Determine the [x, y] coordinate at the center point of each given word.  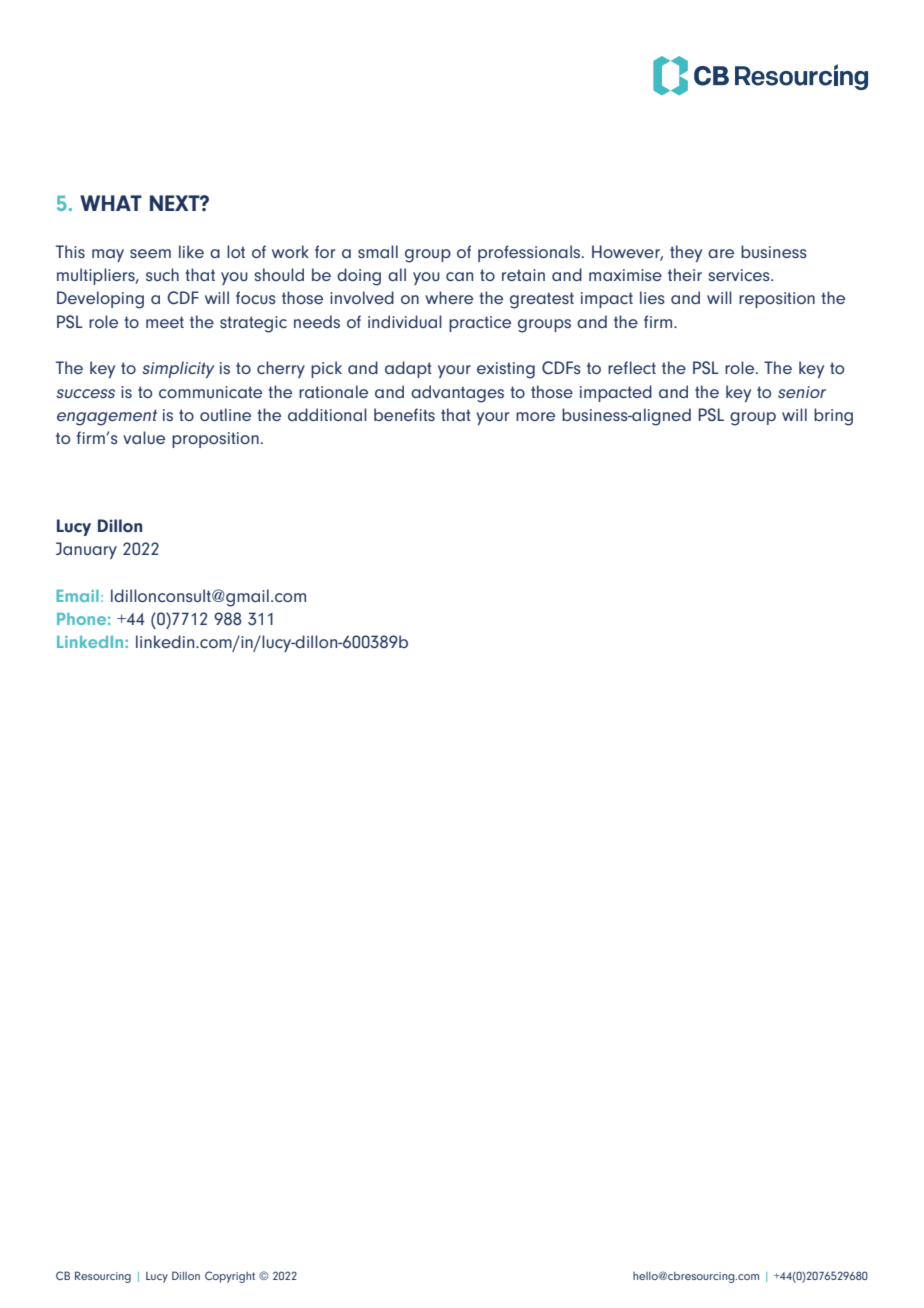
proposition [215, 440]
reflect [632, 367]
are [721, 253]
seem [150, 253]
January [86, 550]
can [459, 276]
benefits [404, 414]
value [144, 437]
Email [77, 596]
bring [833, 417]
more [535, 416]
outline [225, 414]
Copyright [230, 1277]
